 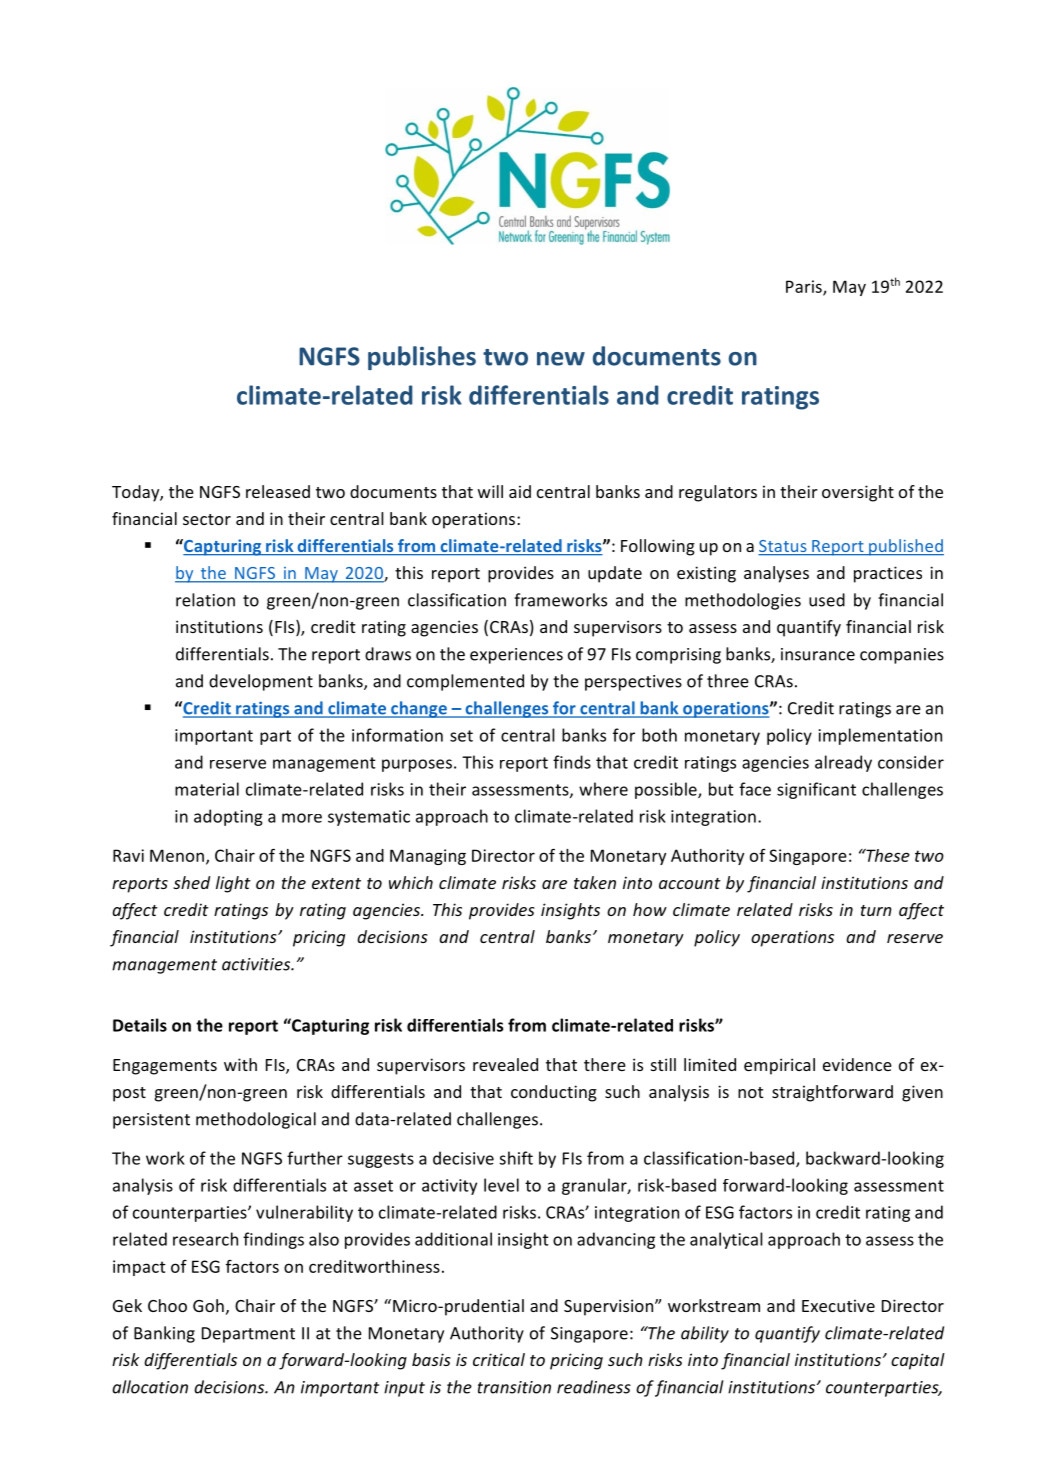 What do you see at coordinates (561, 359) in the document?
I see `new` at bounding box center [561, 359].
